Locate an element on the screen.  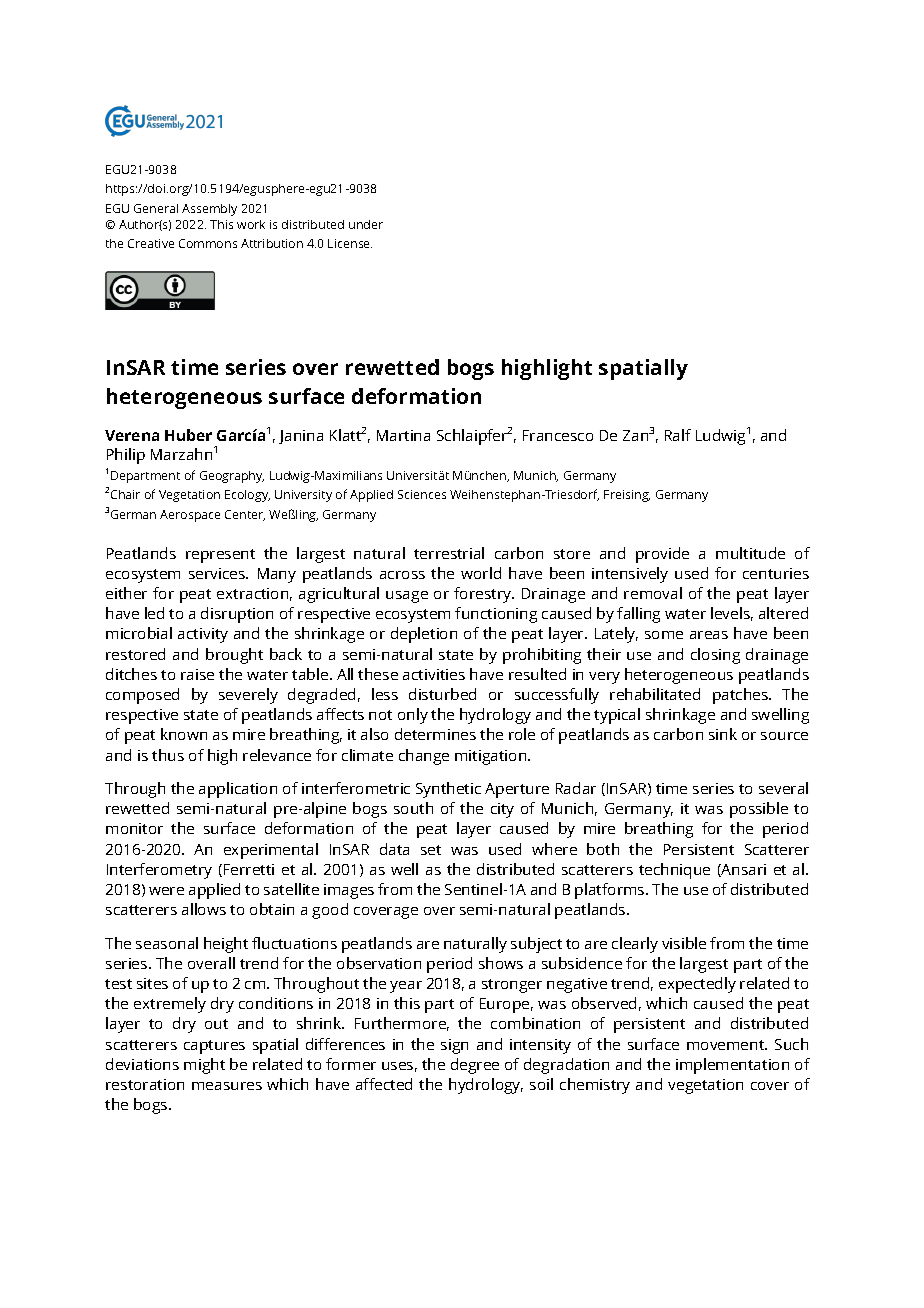
Ralf is located at coordinates (678, 435).
